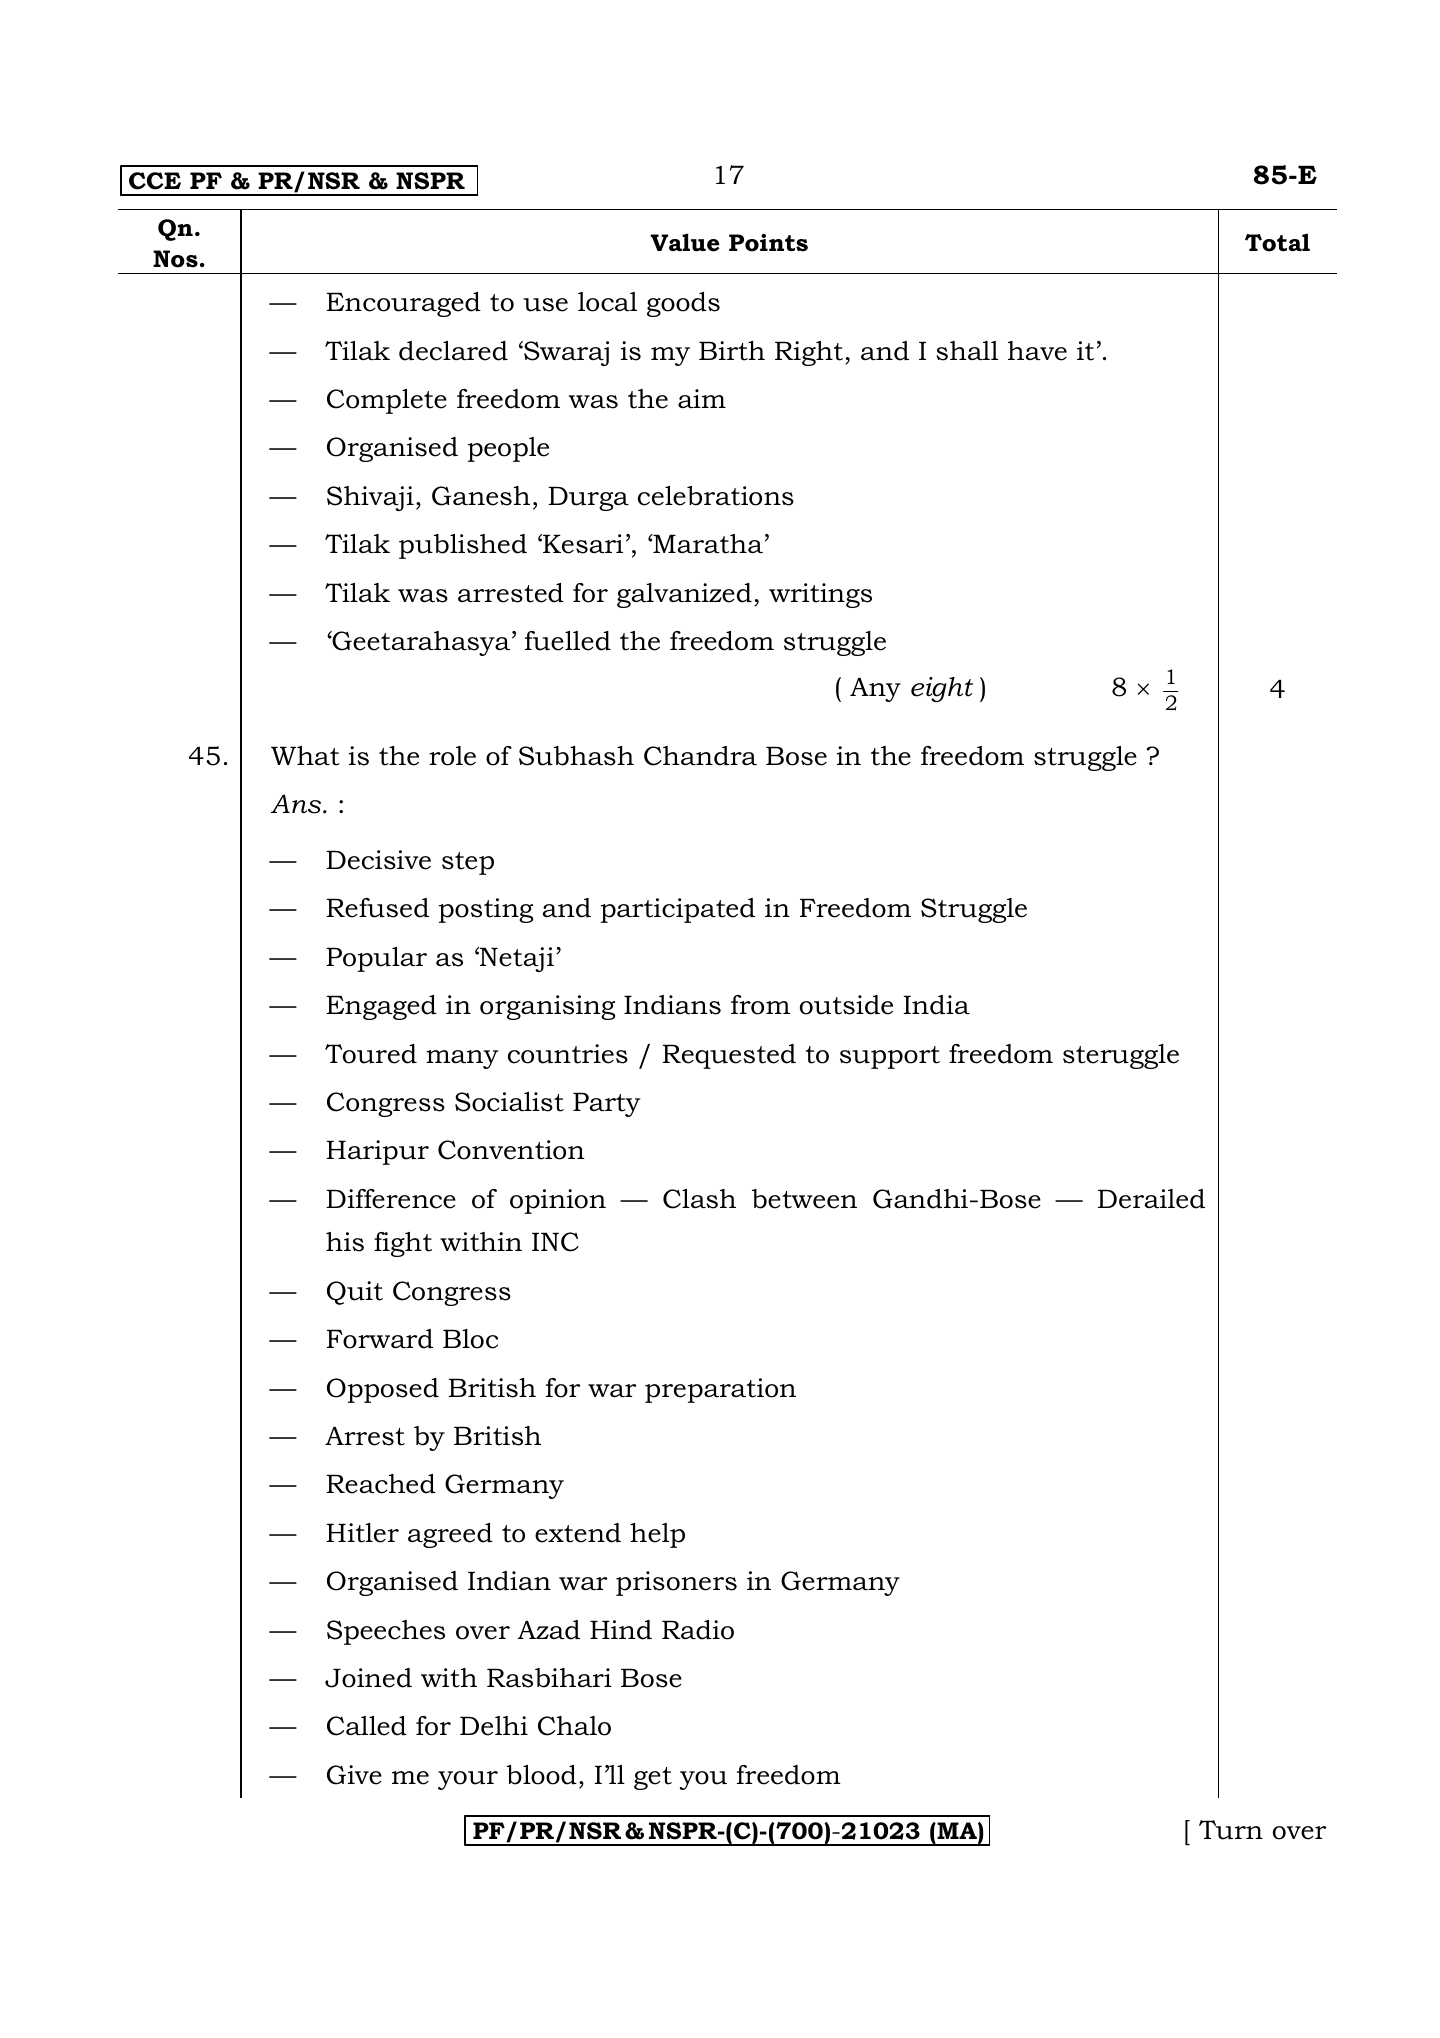  Describe the element at coordinates (890, 1057) in the screenshot. I see `support` at that location.
